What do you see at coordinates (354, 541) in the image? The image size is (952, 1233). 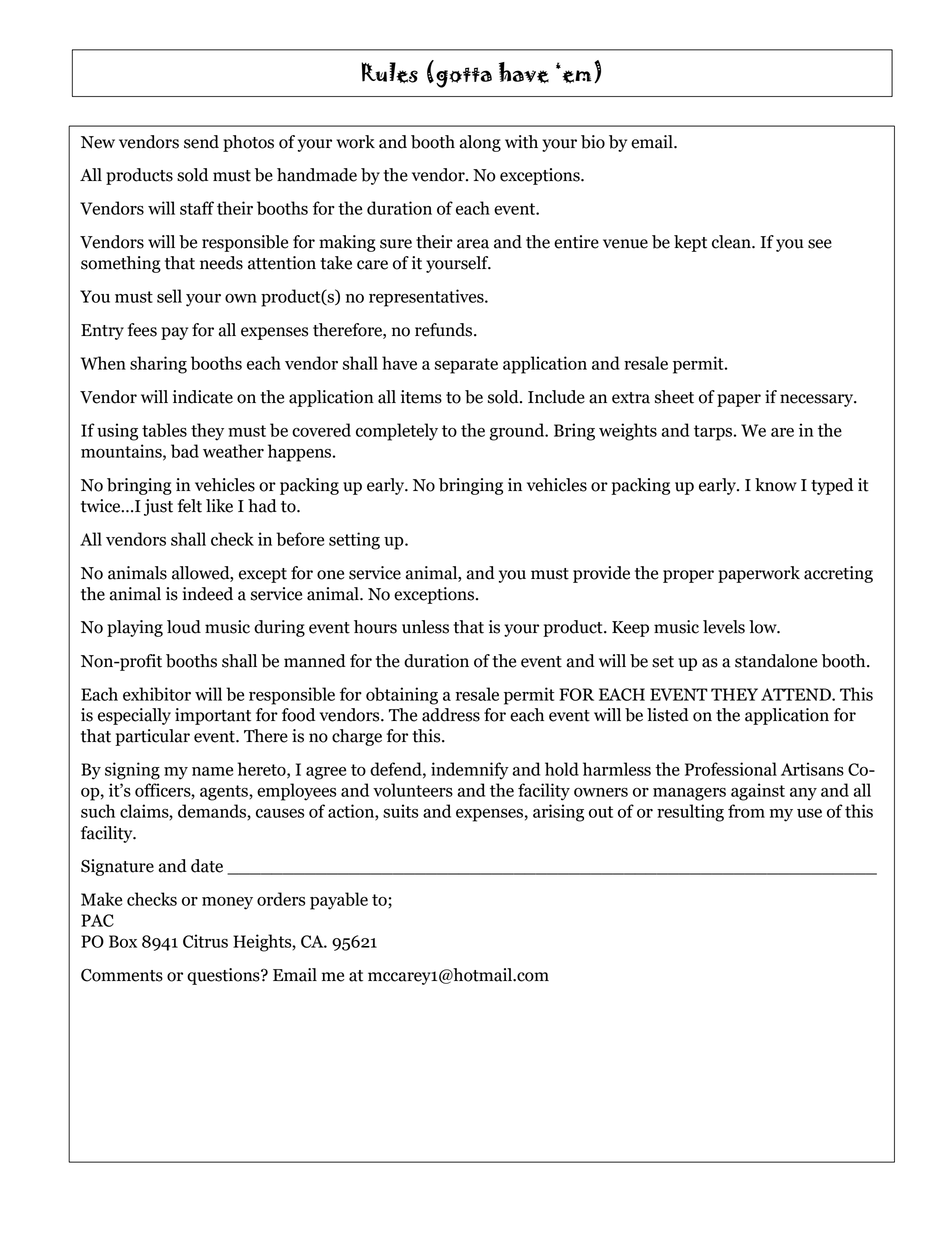 I see `setting` at bounding box center [354, 541].
